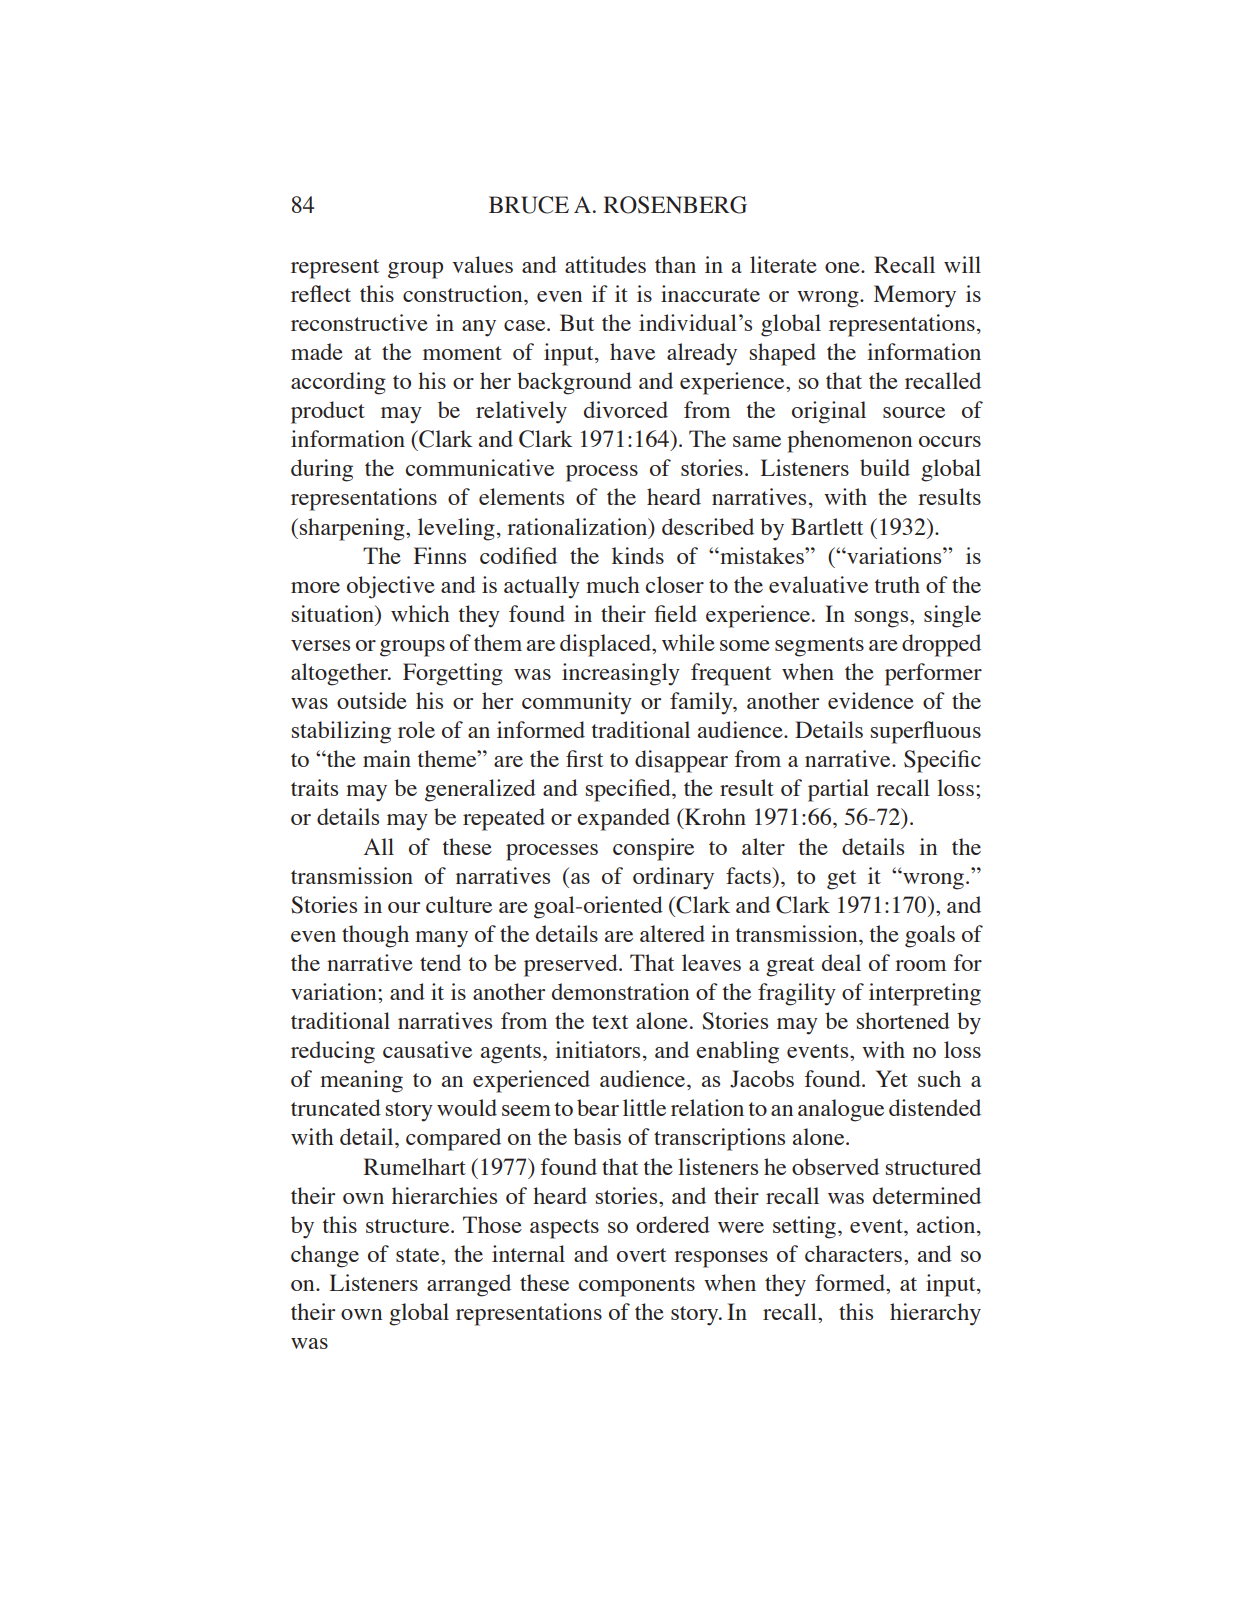 This screenshot has width=1236, height=1600. Describe the element at coordinates (605, 264) in the screenshot. I see `attitudes` at that location.
